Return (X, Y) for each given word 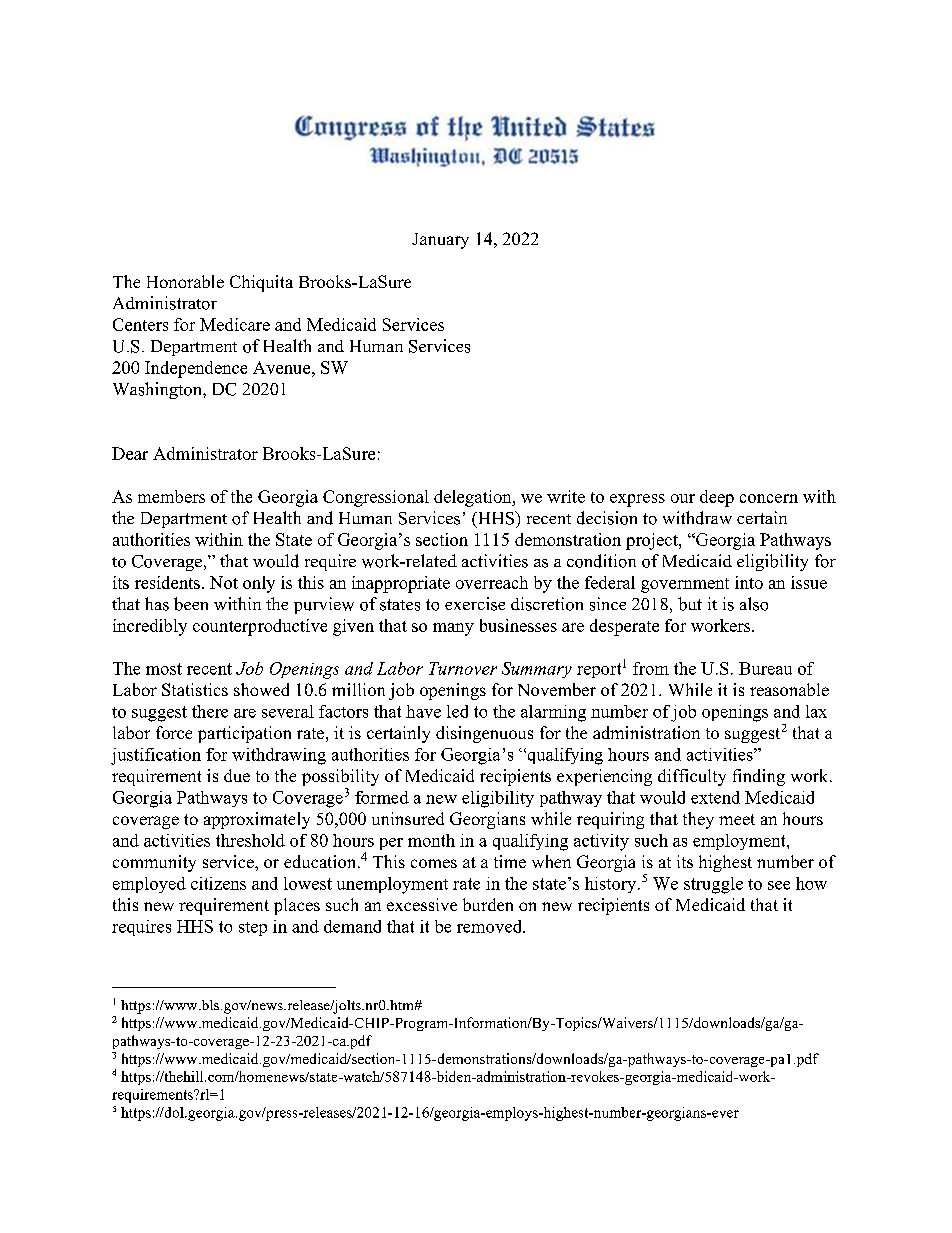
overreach (492, 582)
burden (488, 904)
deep (717, 498)
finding (759, 777)
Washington (158, 390)
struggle (713, 885)
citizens (218, 883)
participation (244, 734)
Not (224, 582)
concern (769, 498)
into (749, 582)
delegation (474, 498)
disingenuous (484, 734)
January (440, 241)
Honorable (185, 281)
